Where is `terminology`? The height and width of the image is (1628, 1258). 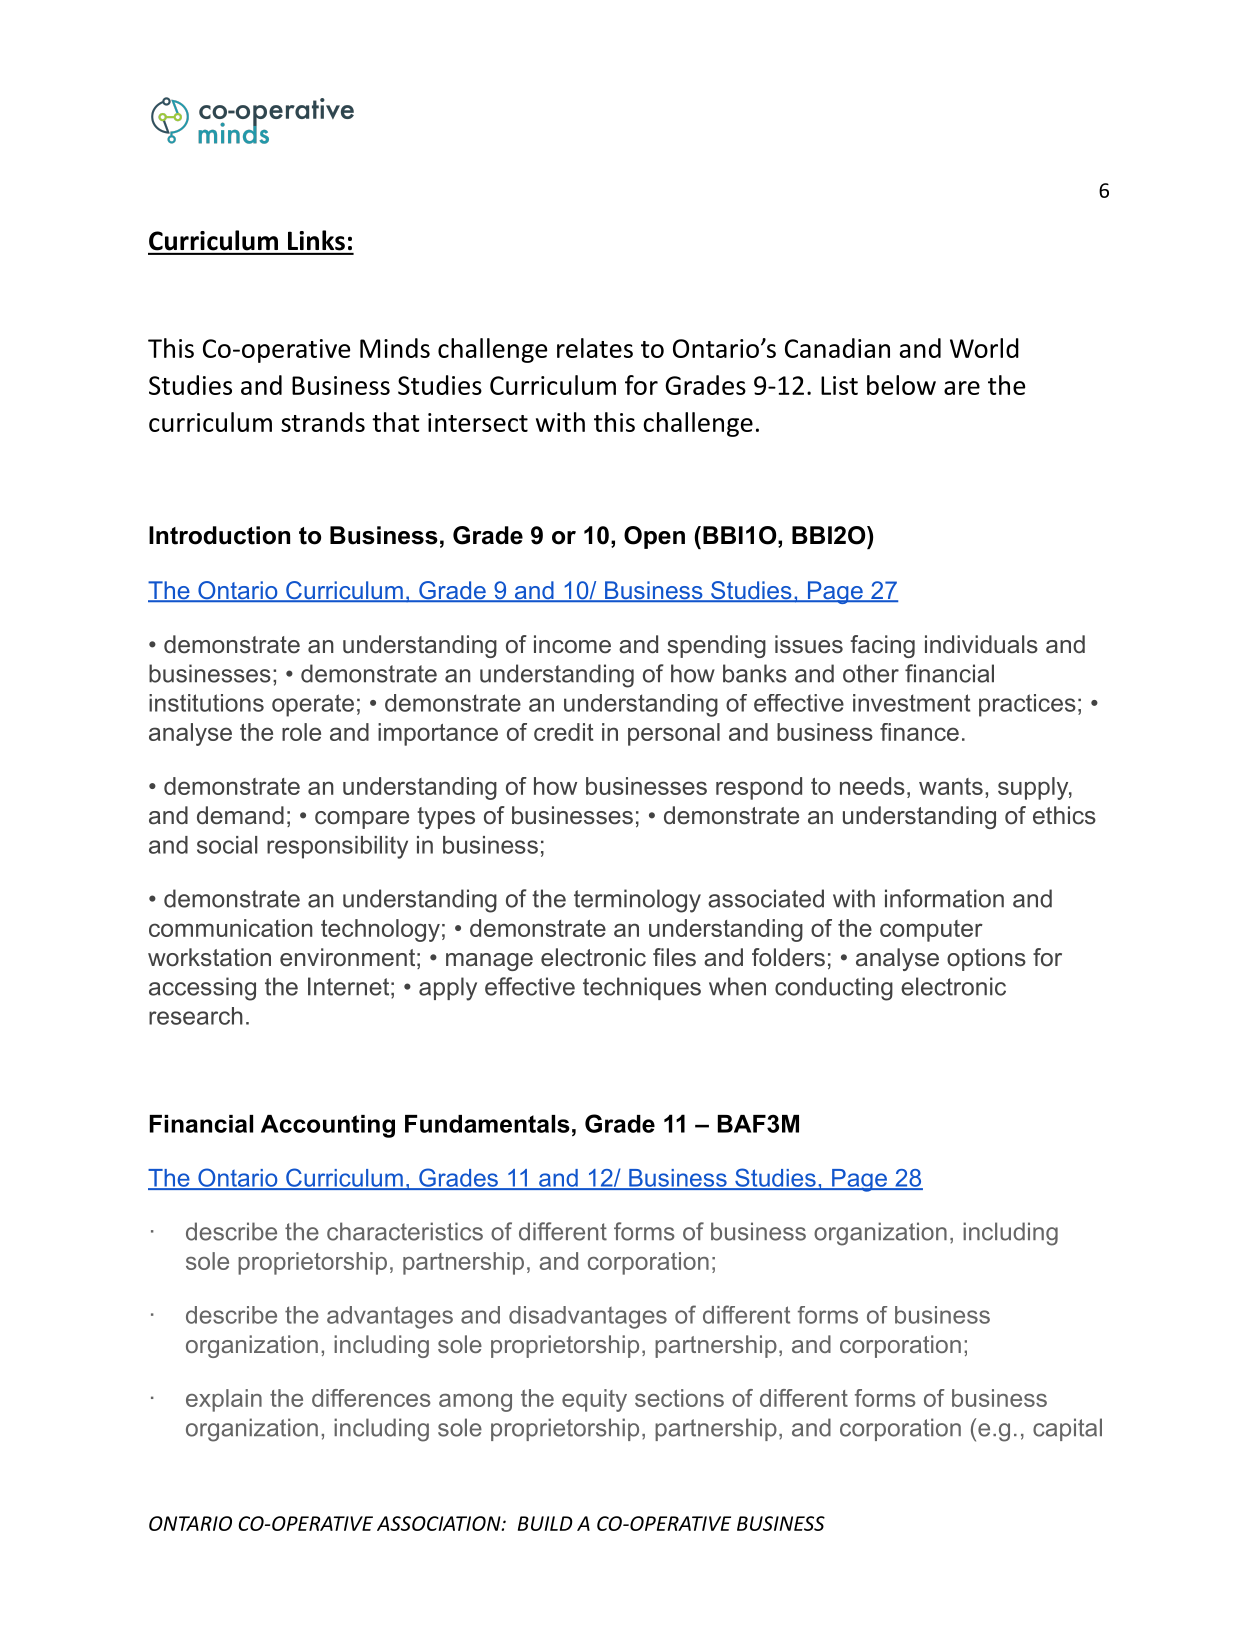
terminology is located at coordinates (637, 901).
